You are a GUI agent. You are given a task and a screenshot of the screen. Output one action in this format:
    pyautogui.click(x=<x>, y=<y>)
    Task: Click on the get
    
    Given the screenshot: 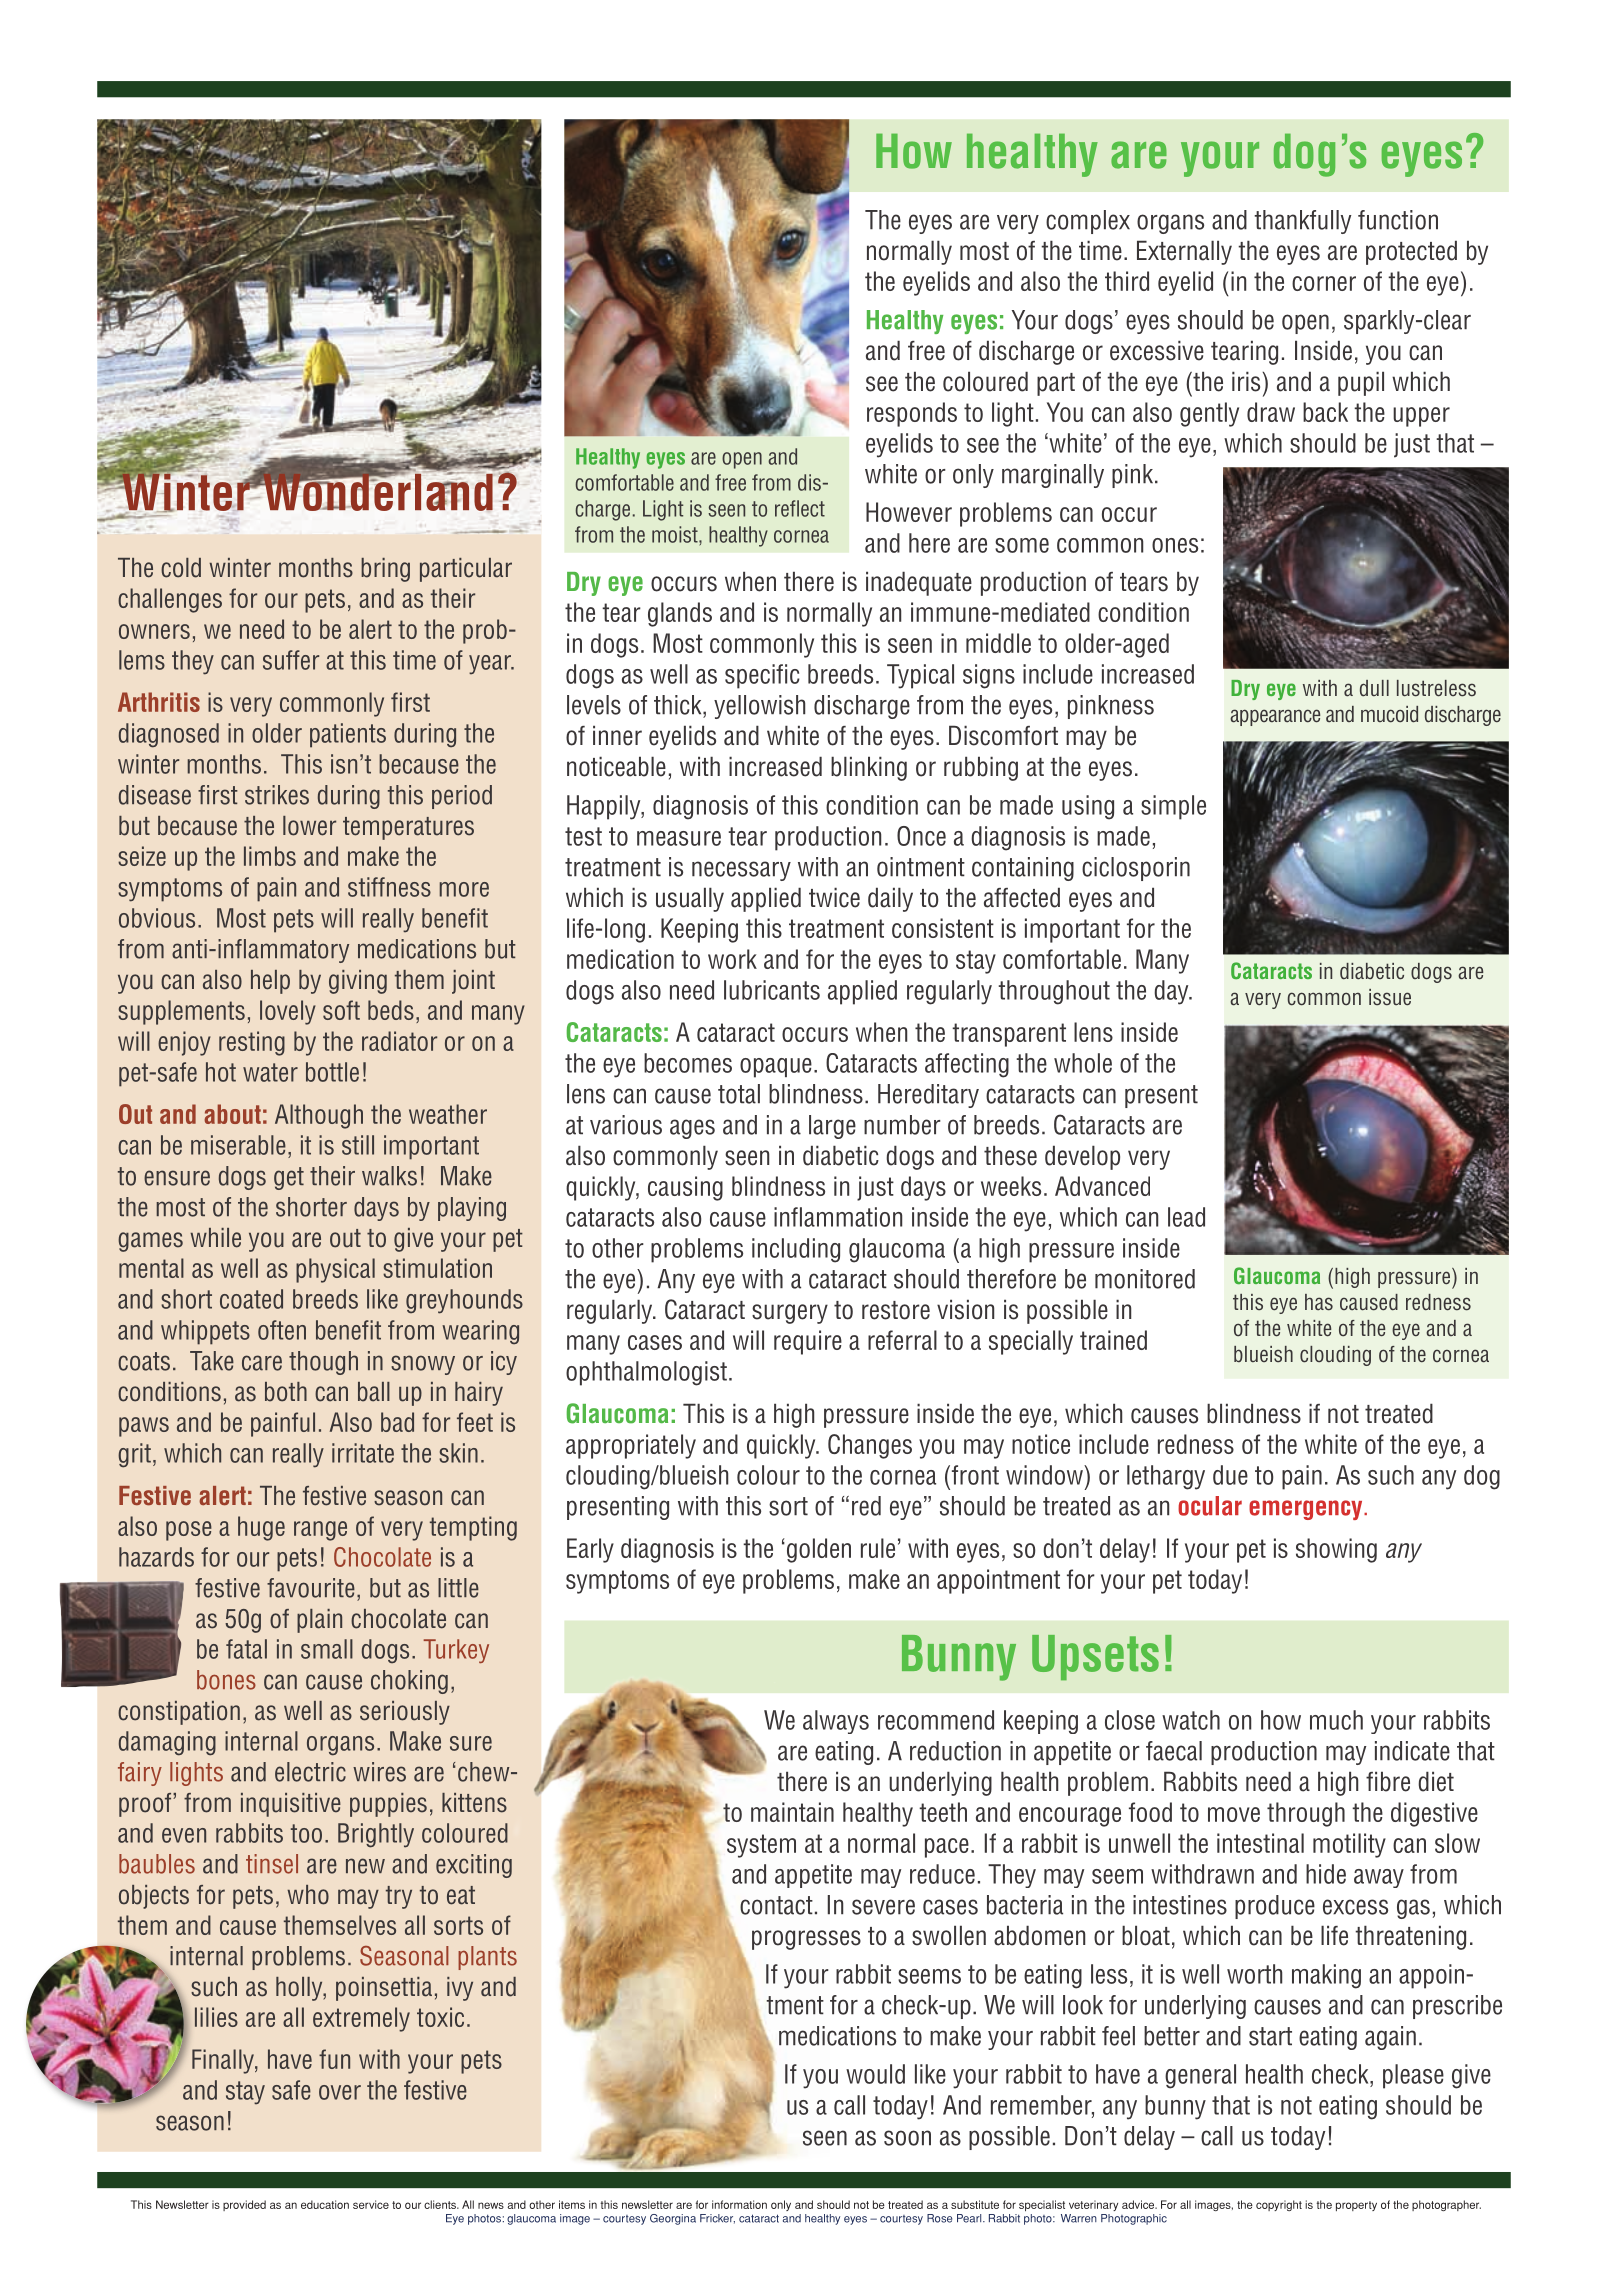 What is the action you would take?
    pyautogui.click(x=289, y=1178)
